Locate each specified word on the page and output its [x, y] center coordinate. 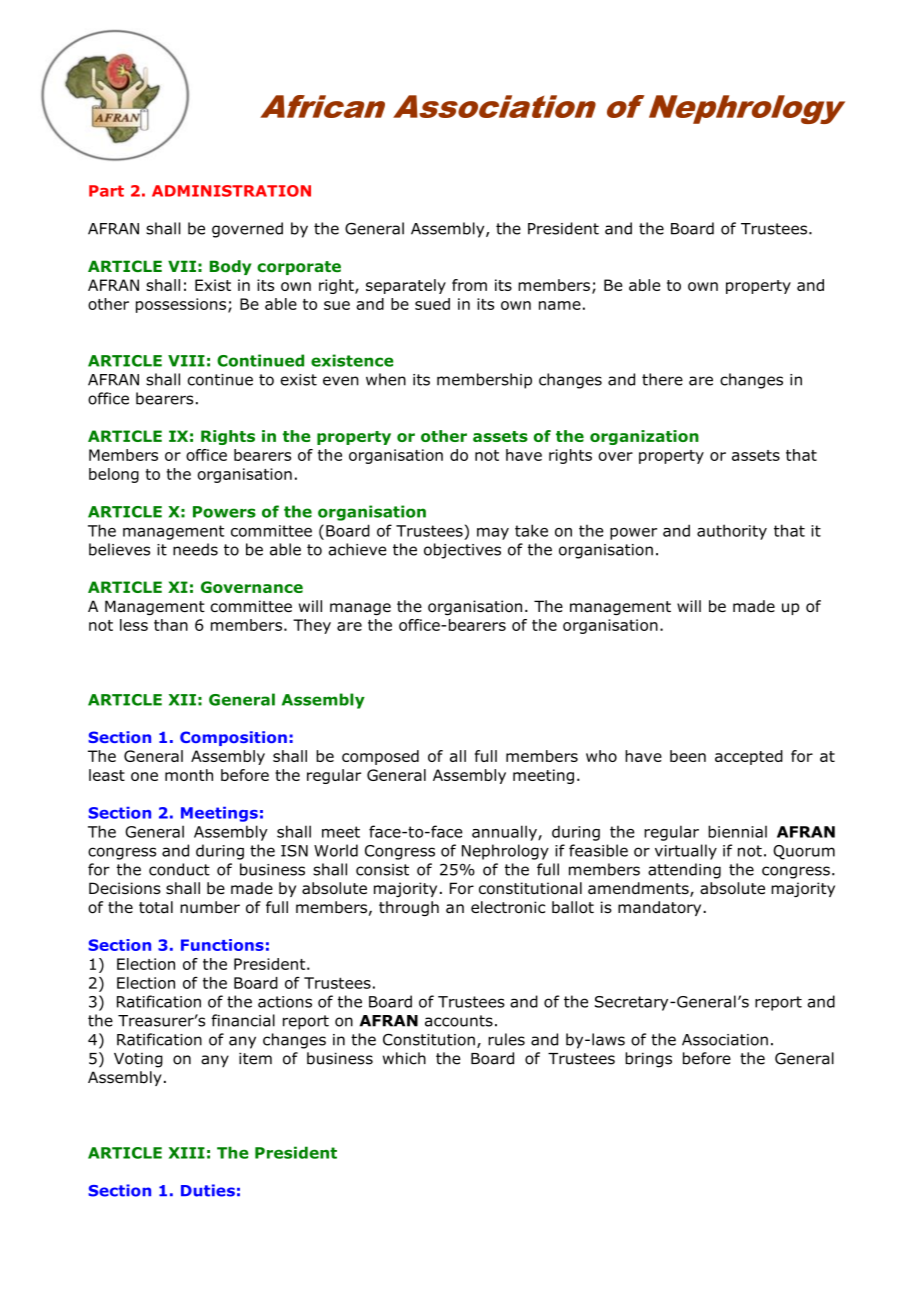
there [662, 379]
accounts [459, 1021]
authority [732, 532]
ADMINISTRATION [231, 191]
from [469, 285]
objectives [462, 551]
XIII [187, 1153]
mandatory [661, 908]
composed [380, 757]
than [171, 625]
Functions [222, 945]
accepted [749, 757]
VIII [186, 361]
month [189, 775]
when [386, 379]
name [560, 305]
